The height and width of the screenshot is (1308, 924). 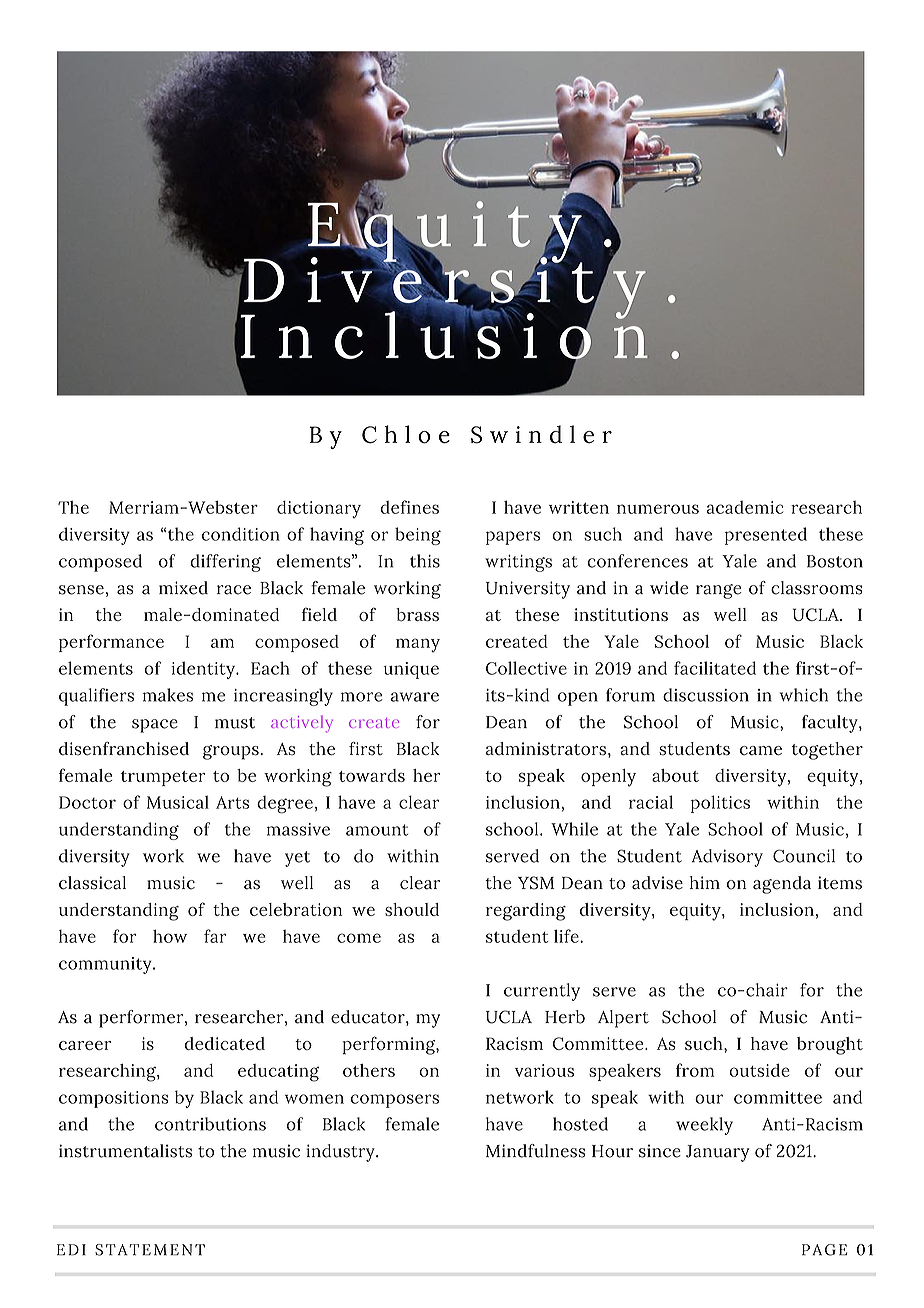 I want to click on classical, so click(x=92, y=883).
